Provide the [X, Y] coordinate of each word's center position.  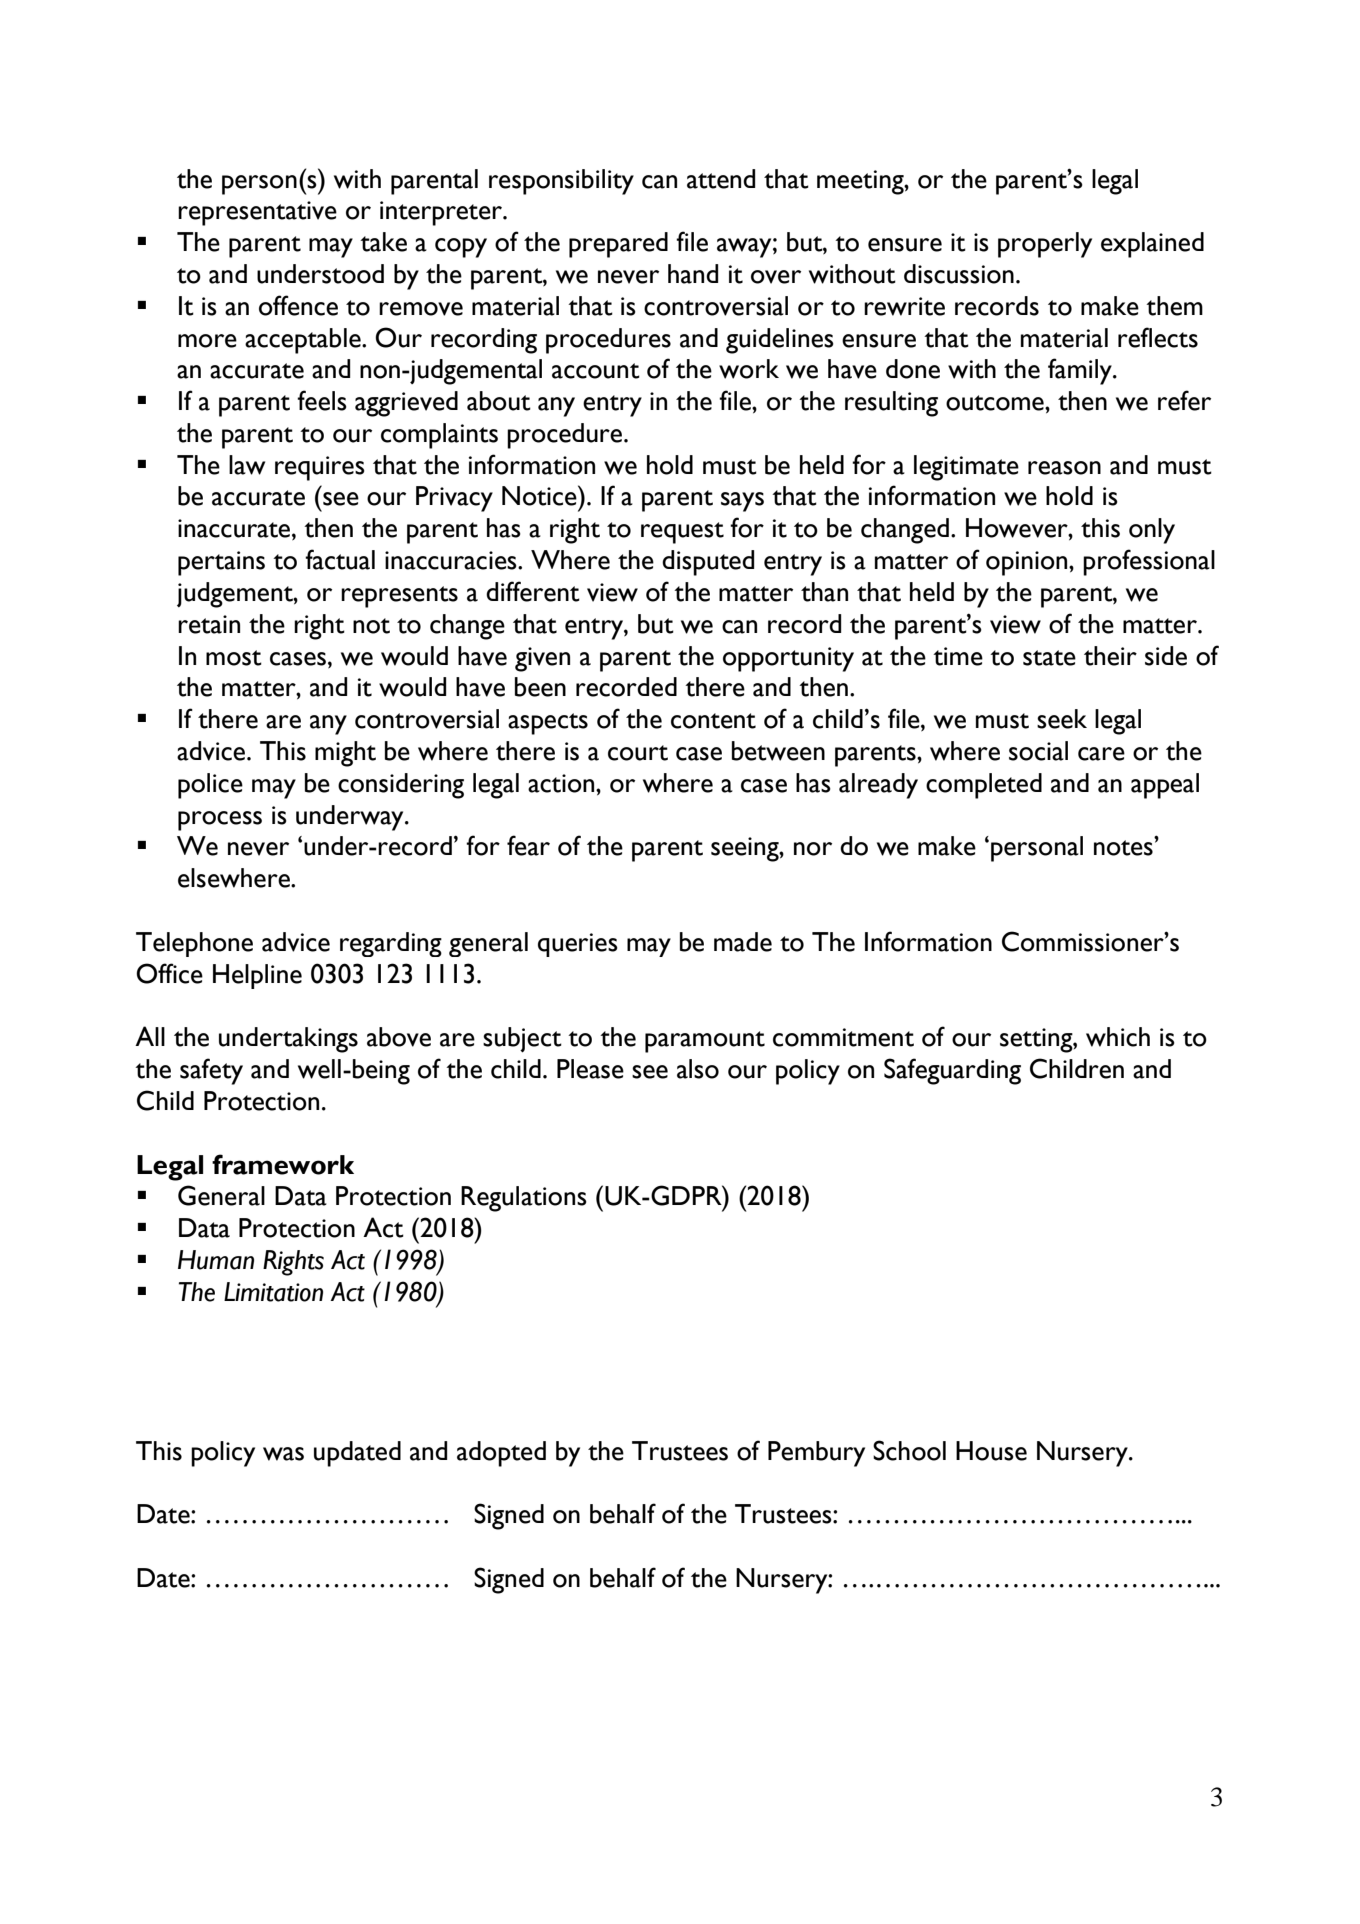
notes [1123, 848]
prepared [618, 245]
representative [257, 213]
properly [1045, 245]
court [638, 753]
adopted [501, 1454]
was [283, 1454]
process [220, 821]
